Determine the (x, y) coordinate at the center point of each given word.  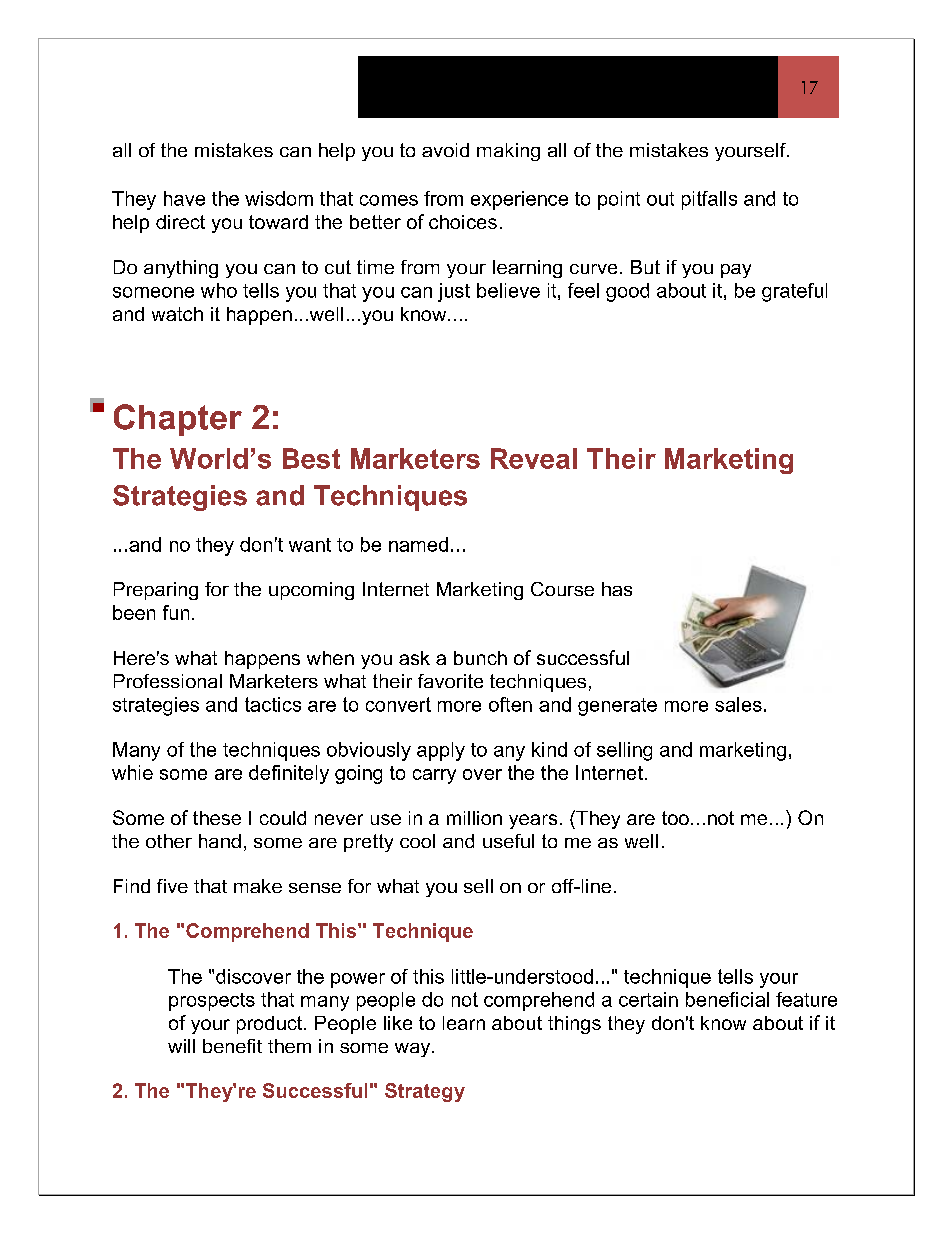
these (217, 818)
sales (738, 704)
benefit (232, 1046)
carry (434, 776)
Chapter (178, 420)
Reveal (534, 458)
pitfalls (709, 200)
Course (562, 589)
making (508, 152)
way (414, 1050)
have (184, 198)
